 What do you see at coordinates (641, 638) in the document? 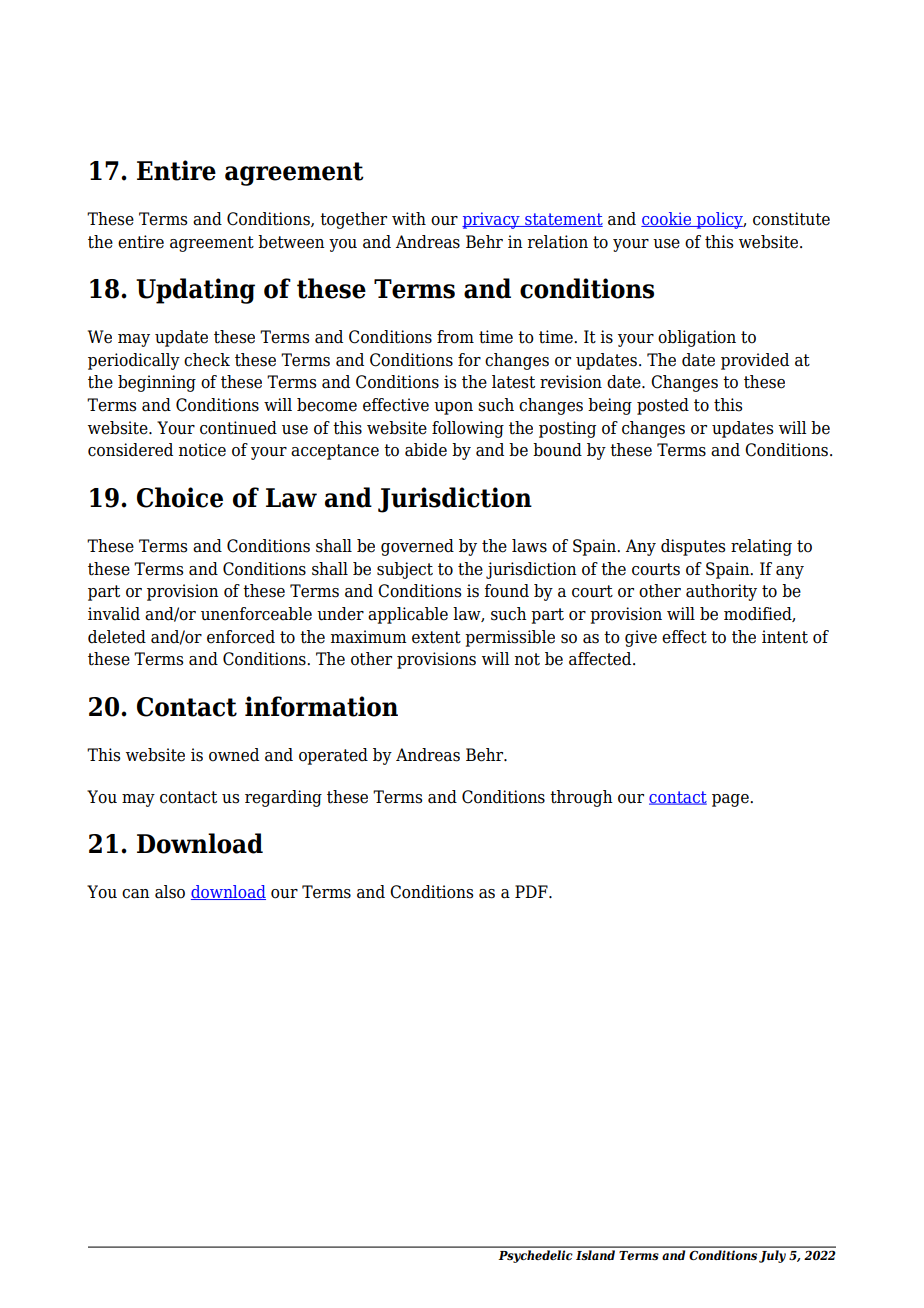
I see `give` at bounding box center [641, 638].
